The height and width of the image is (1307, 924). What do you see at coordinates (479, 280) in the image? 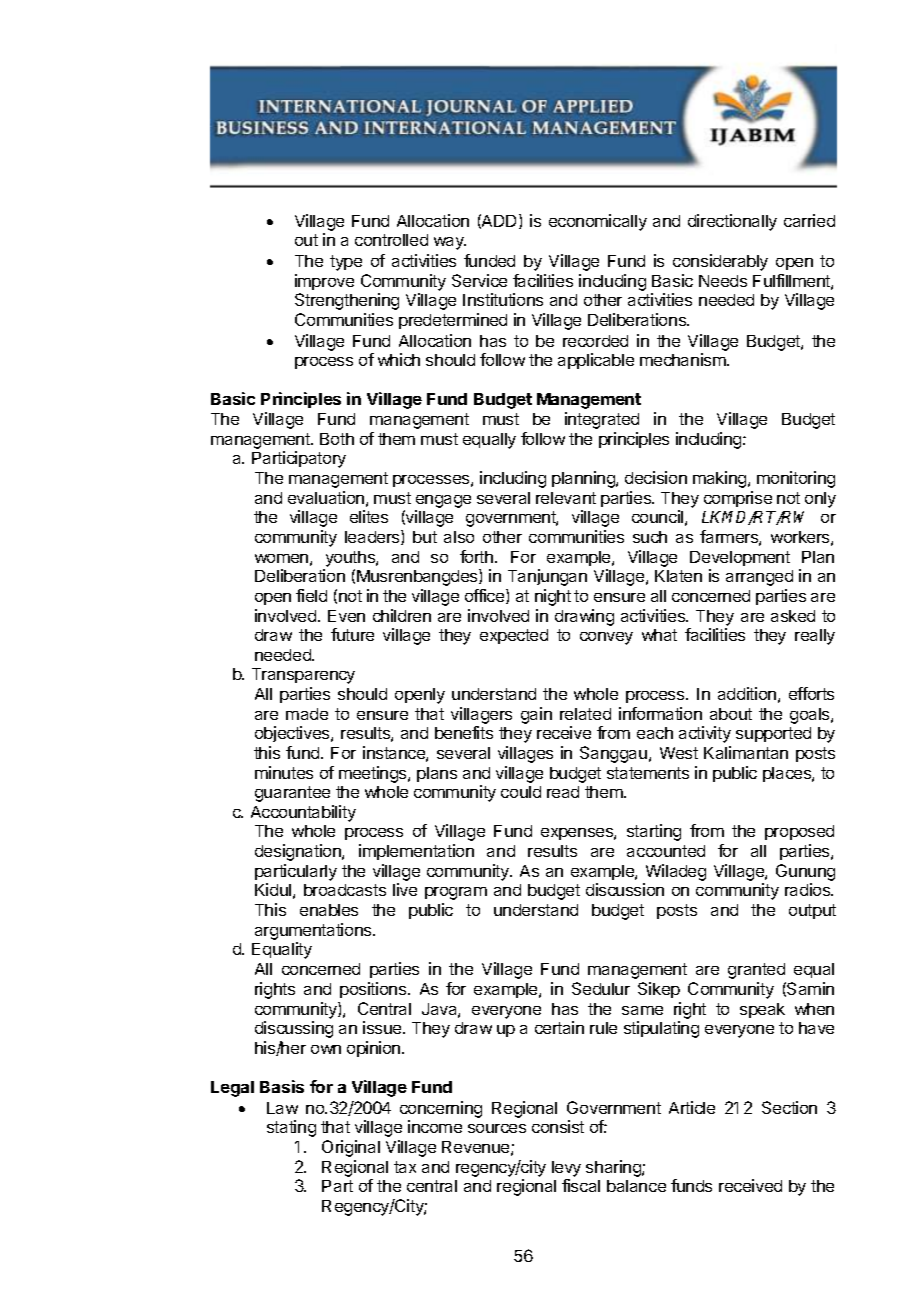
I see `Service` at bounding box center [479, 280].
